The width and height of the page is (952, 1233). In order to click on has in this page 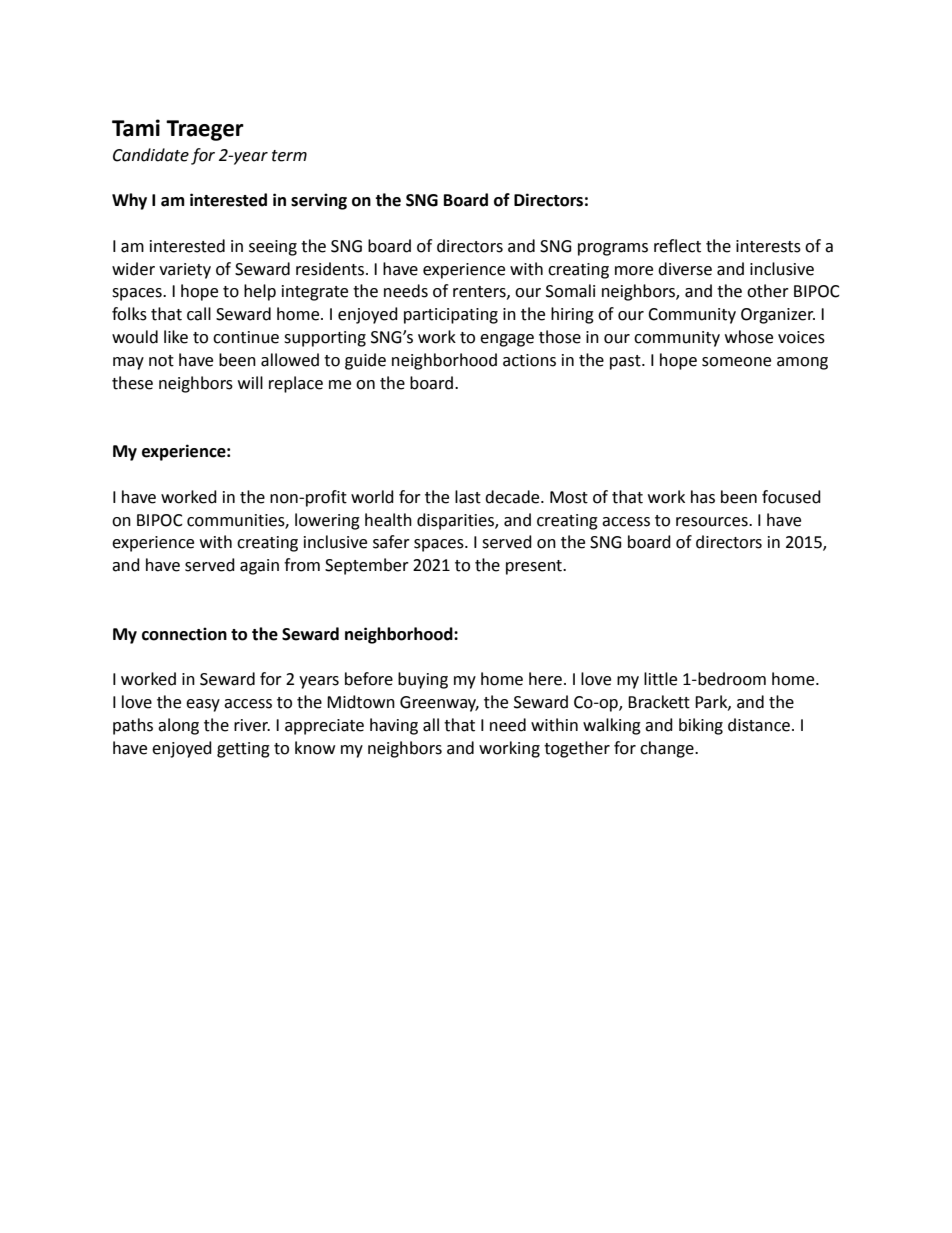, I will do `click(703, 497)`.
